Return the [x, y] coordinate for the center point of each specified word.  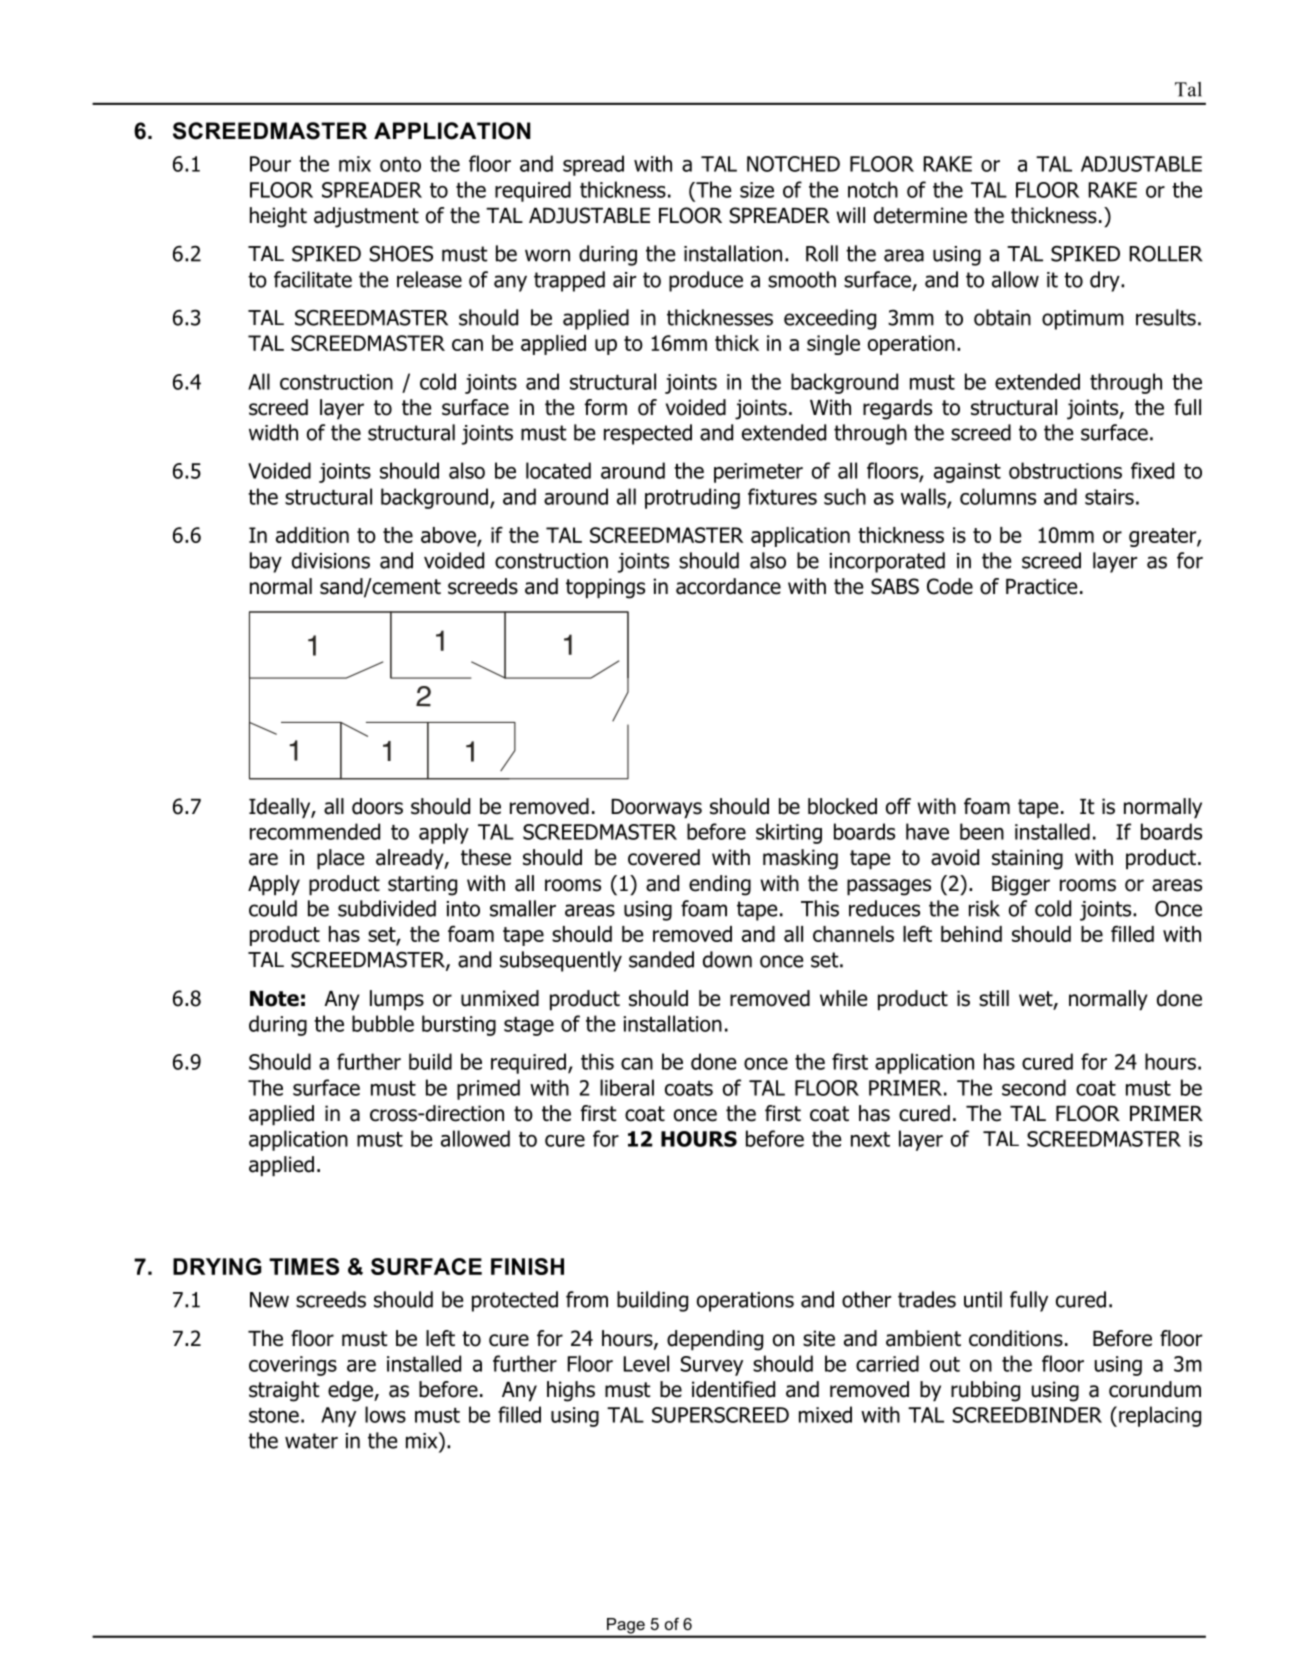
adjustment [366, 217]
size [757, 190]
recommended [315, 831]
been [982, 831]
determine [920, 215]
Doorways [656, 809]
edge [351, 1391]
